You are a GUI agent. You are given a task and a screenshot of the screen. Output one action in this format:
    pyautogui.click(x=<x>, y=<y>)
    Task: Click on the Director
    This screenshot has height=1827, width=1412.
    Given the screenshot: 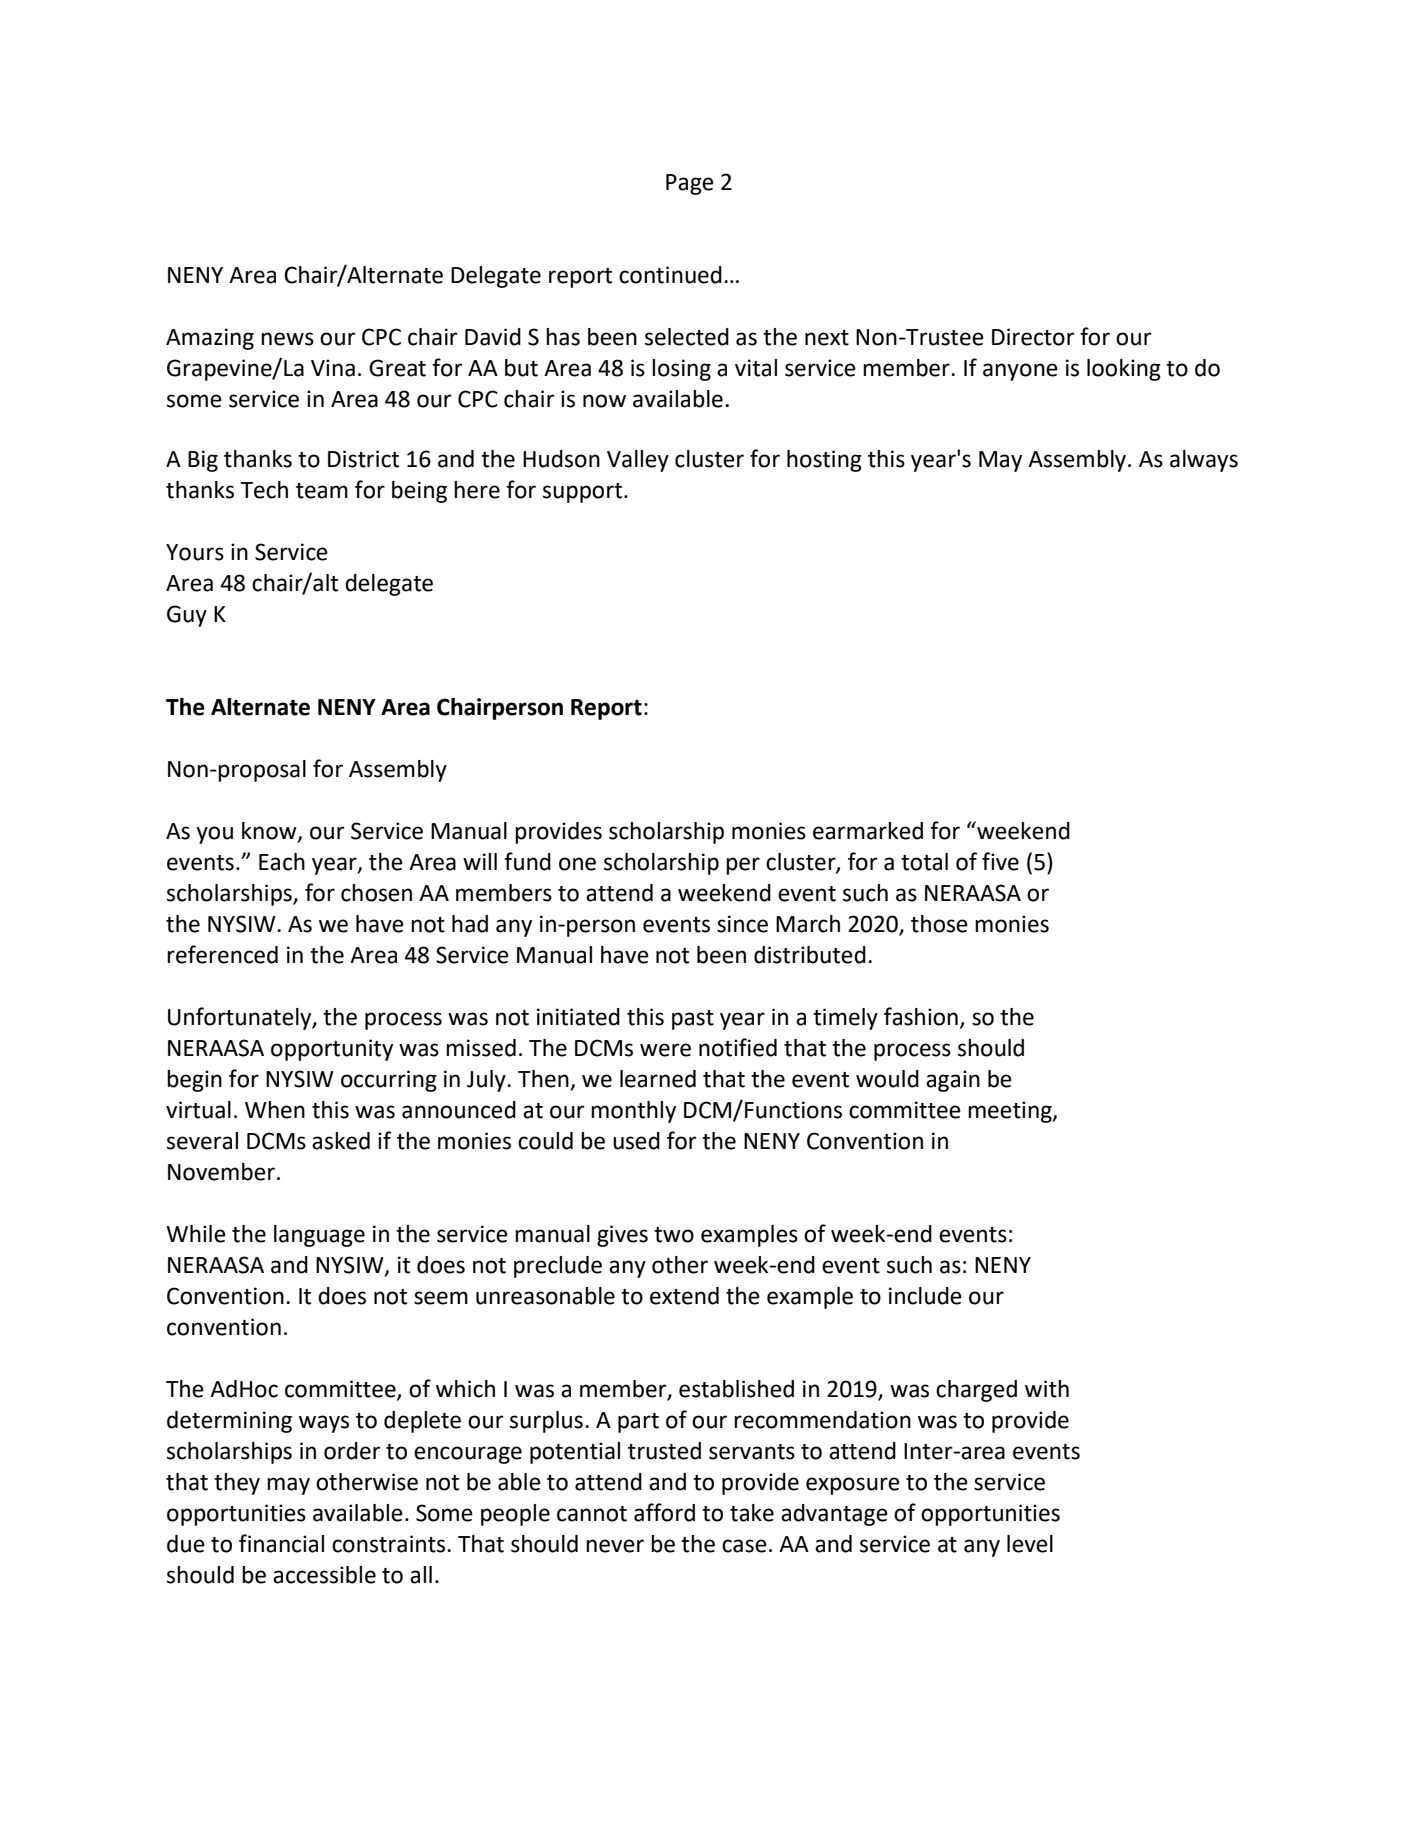 What is the action you would take?
    pyautogui.click(x=1033, y=337)
